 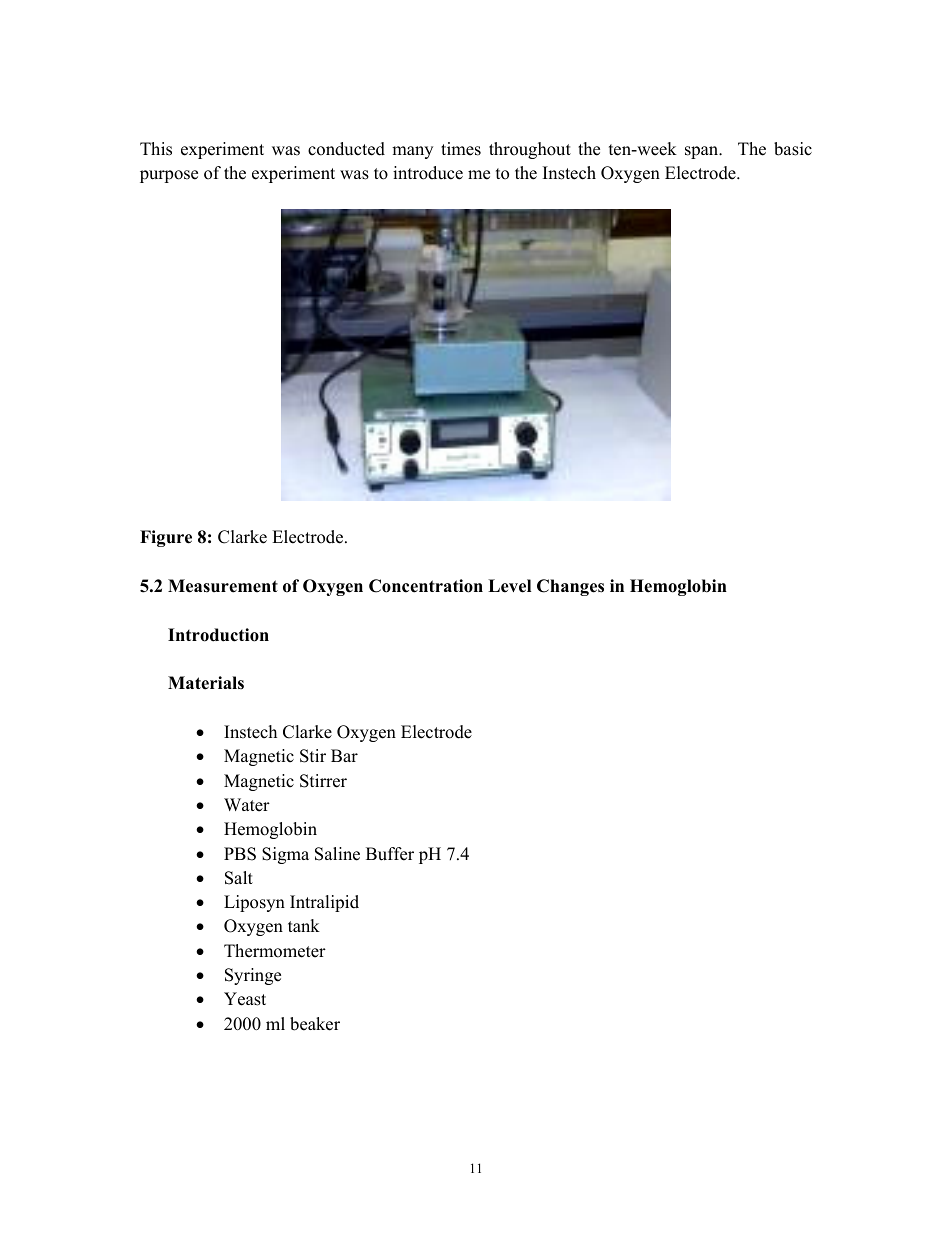 I want to click on Changes, so click(x=570, y=587).
